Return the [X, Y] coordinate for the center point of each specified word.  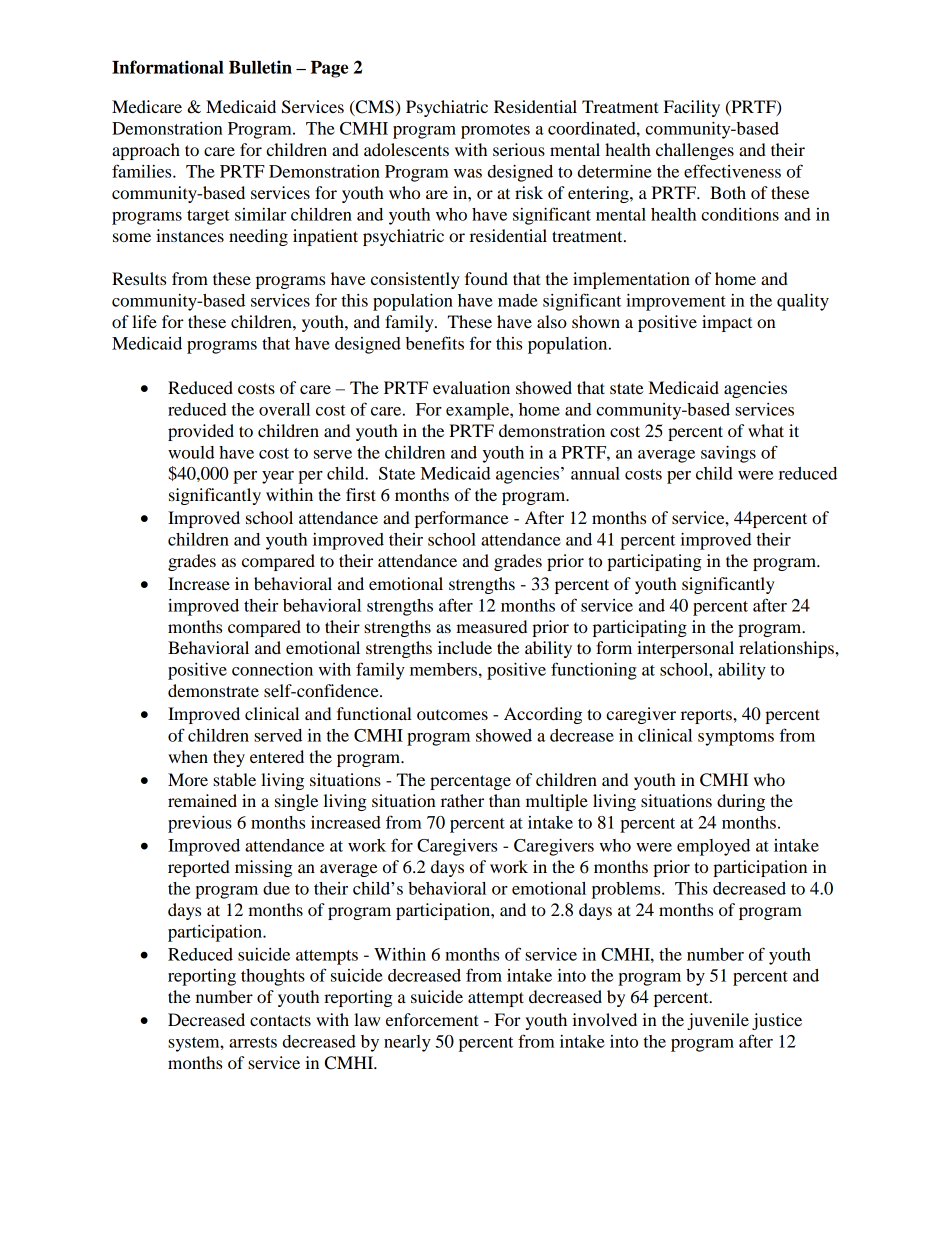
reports [707, 716]
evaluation [471, 387]
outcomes [452, 715]
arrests [253, 1042]
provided [201, 432]
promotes [495, 131]
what [766, 430]
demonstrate [213, 690]
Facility [692, 108]
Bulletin [260, 67]
